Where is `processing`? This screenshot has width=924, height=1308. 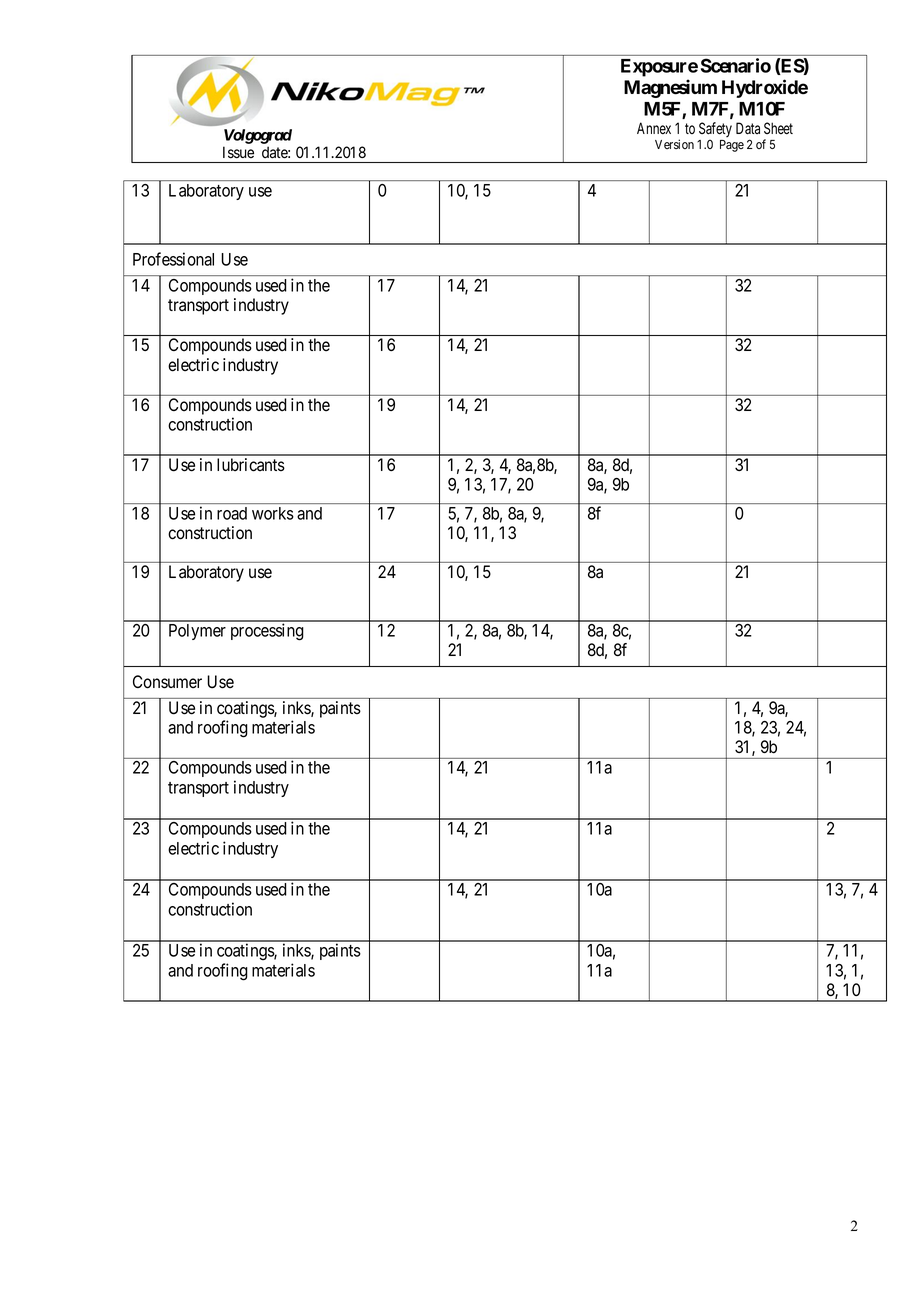
processing is located at coordinates (267, 632).
